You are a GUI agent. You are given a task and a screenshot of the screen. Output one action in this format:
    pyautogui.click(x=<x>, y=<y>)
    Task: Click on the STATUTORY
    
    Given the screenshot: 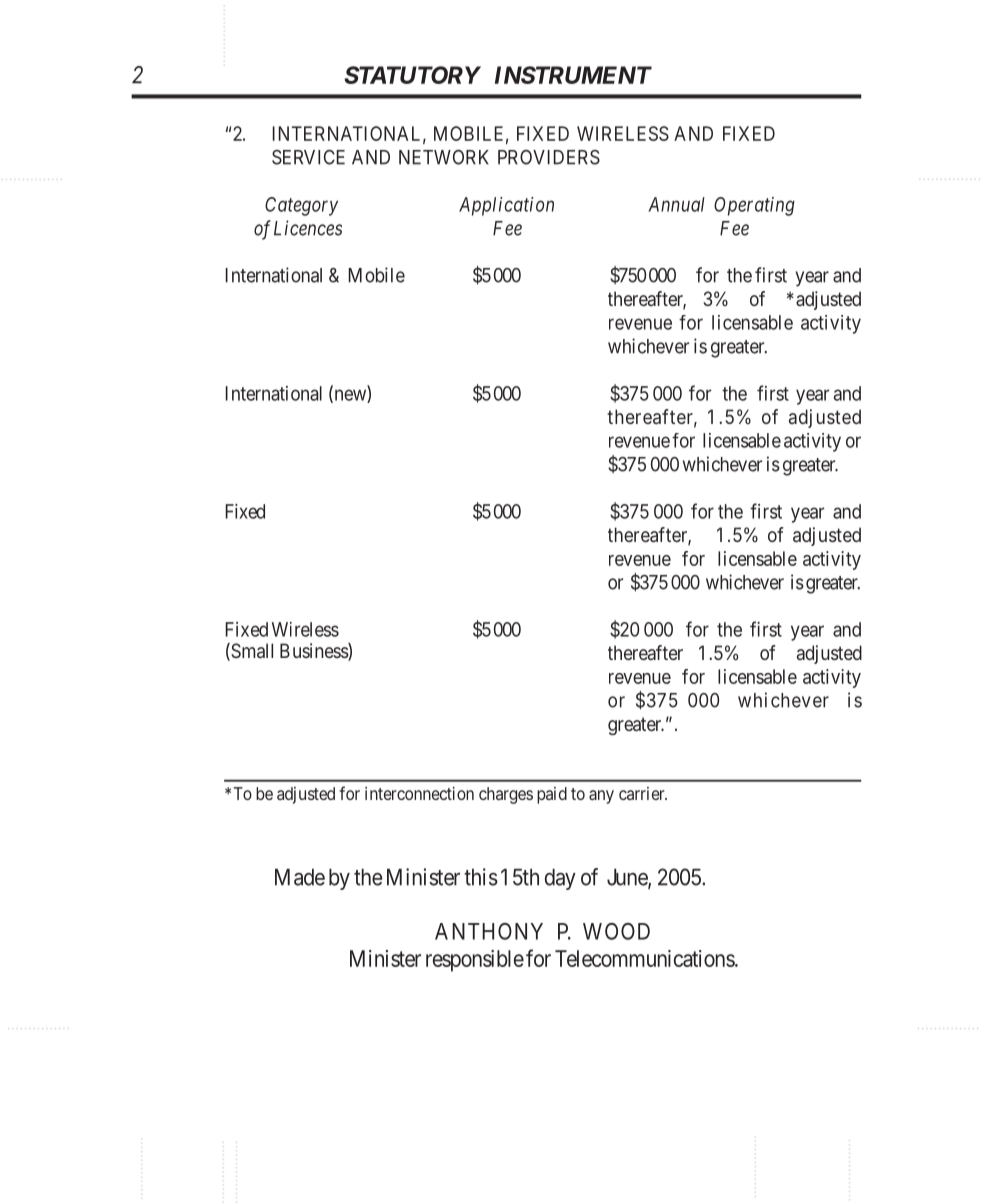 What is the action you would take?
    pyautogui.click(x=412, y=75)
